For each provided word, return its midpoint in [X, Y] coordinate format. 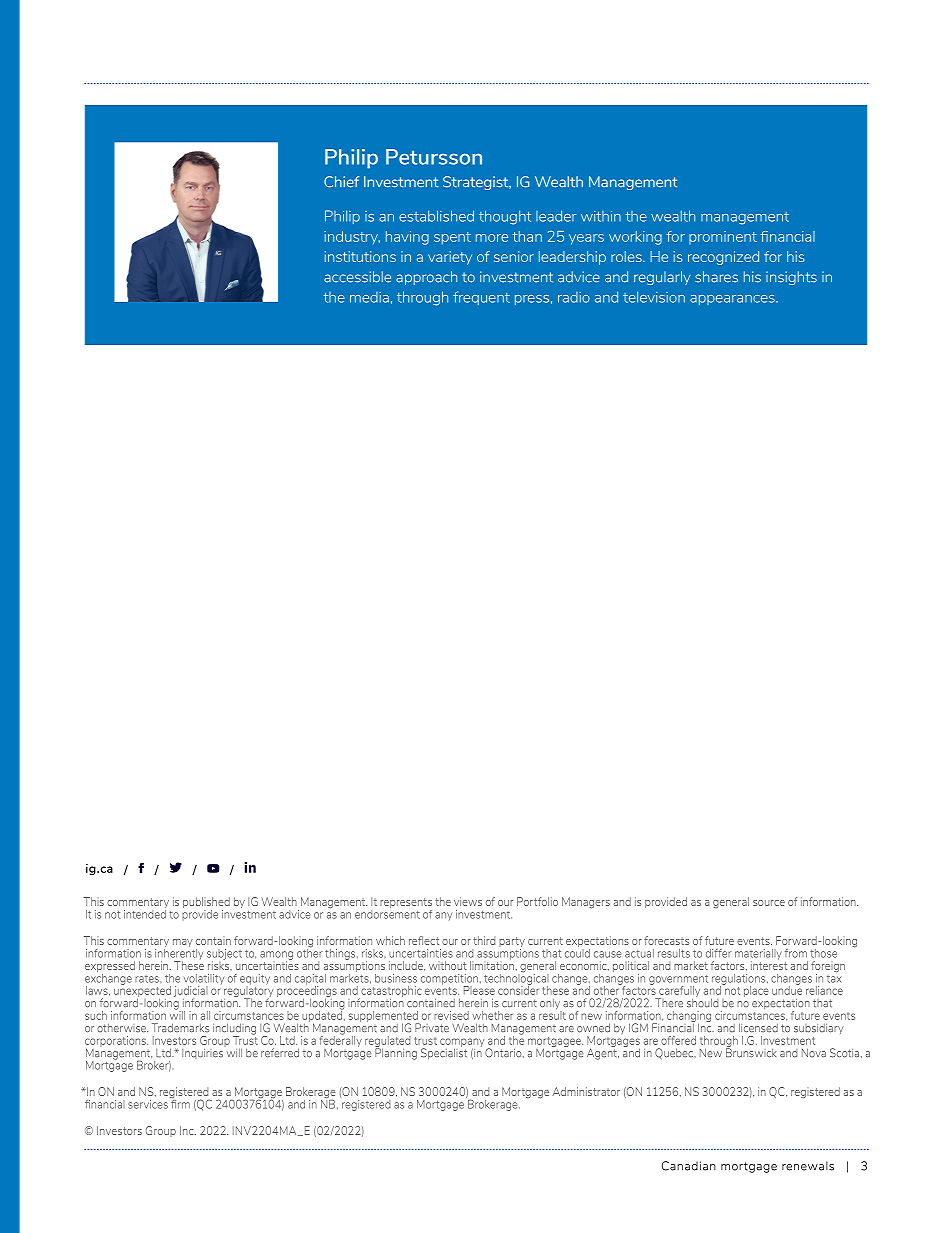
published [206, 904]
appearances [733, 300]
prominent [723, 237]
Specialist [444, 1053]
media [369, 297]
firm [180, 1103]
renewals [808, 1166]
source [769, 903]
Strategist [477, 183]
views [468, 901]
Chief [341, 182]
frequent [481, 298]
